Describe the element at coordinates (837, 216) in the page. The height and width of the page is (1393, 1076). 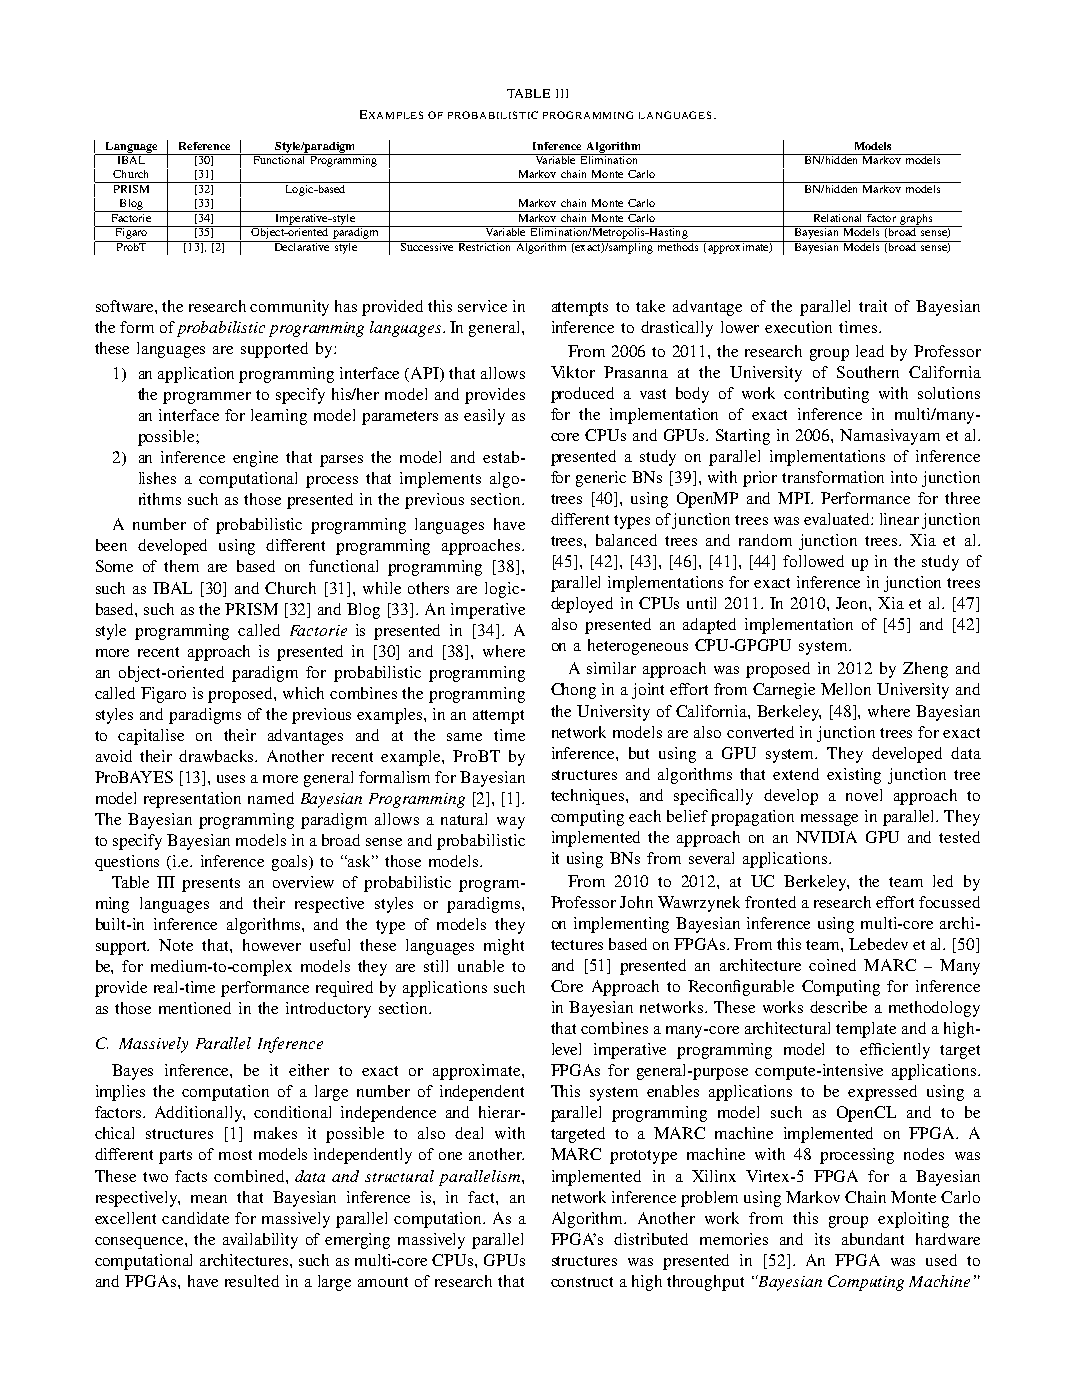
I see `Relational` at that location.
